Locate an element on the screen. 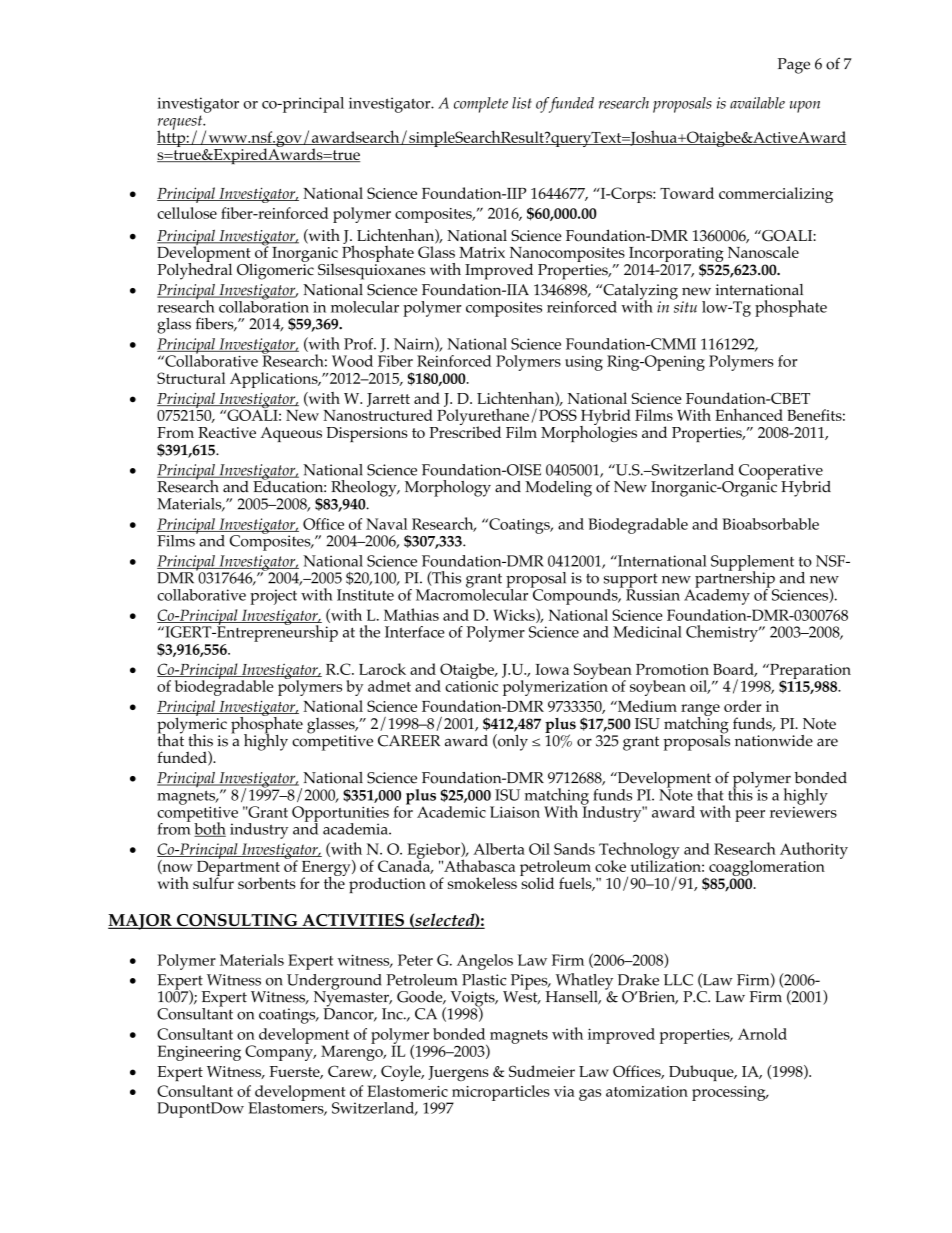 Image resolution: width=952 pixels, height=1233 pixels. partnership is located at coordinates (736, 579).
